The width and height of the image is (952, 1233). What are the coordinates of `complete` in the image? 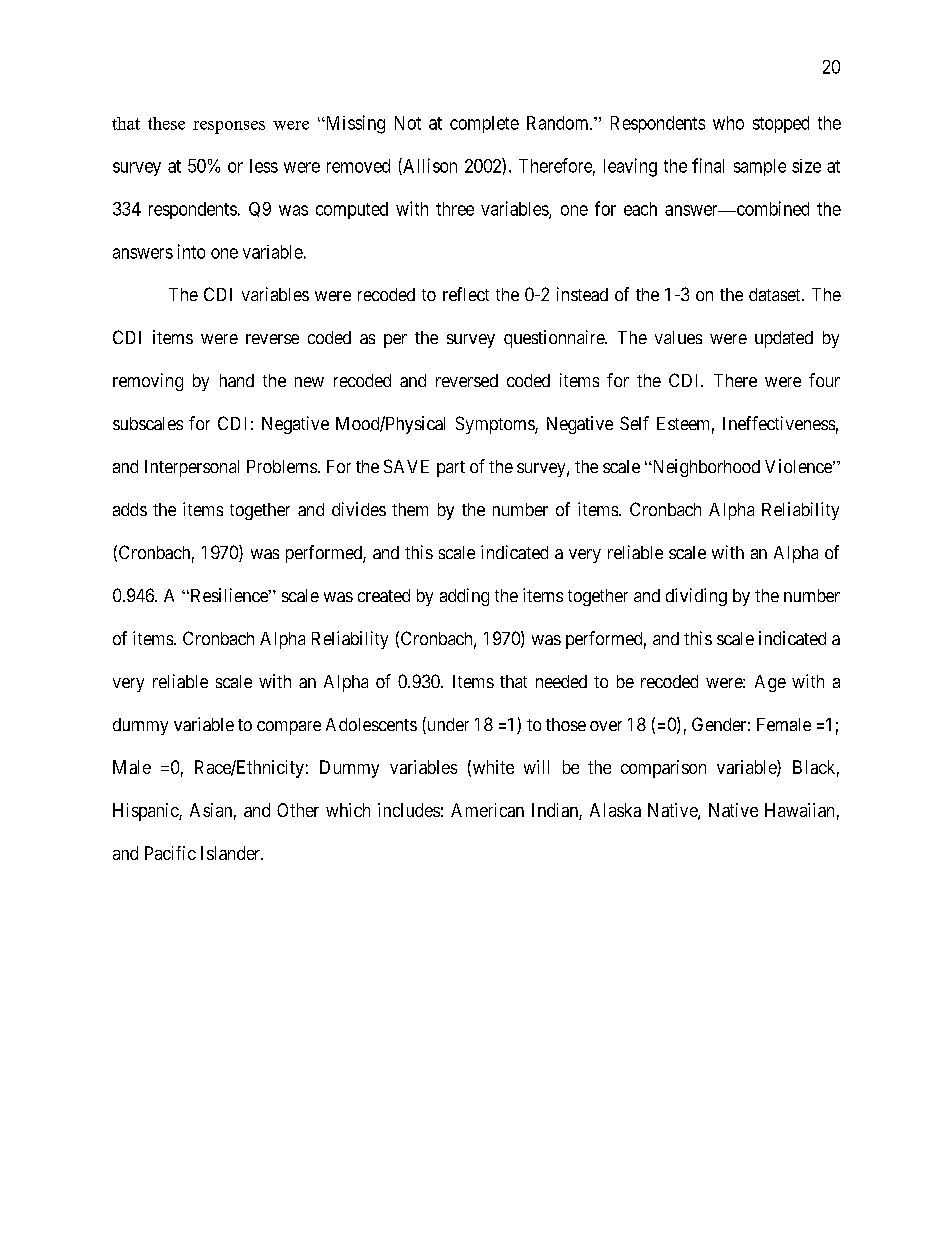 It's located at (484, 124).
